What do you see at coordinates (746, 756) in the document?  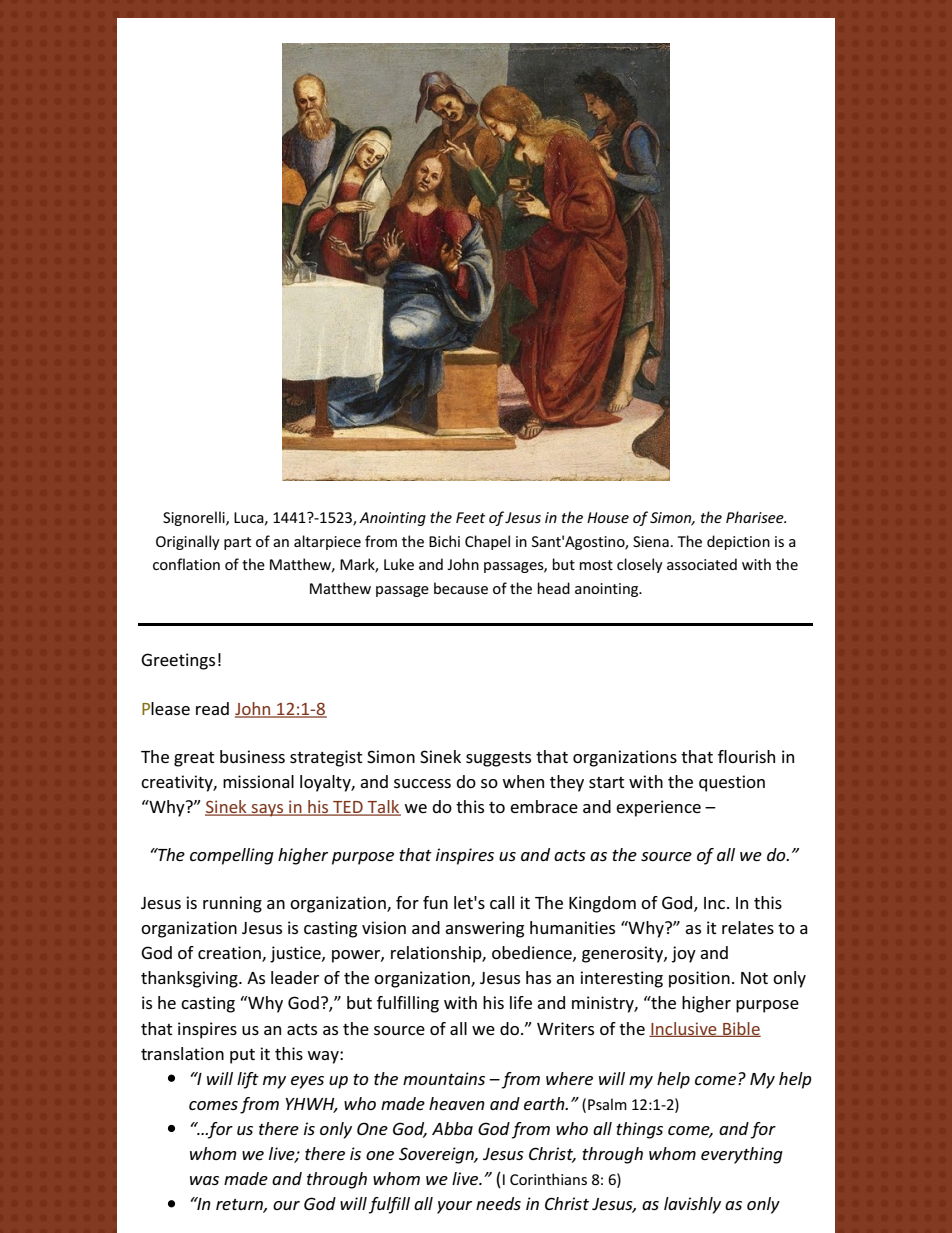 I see `flourish` at bounding box center [746, 756].
